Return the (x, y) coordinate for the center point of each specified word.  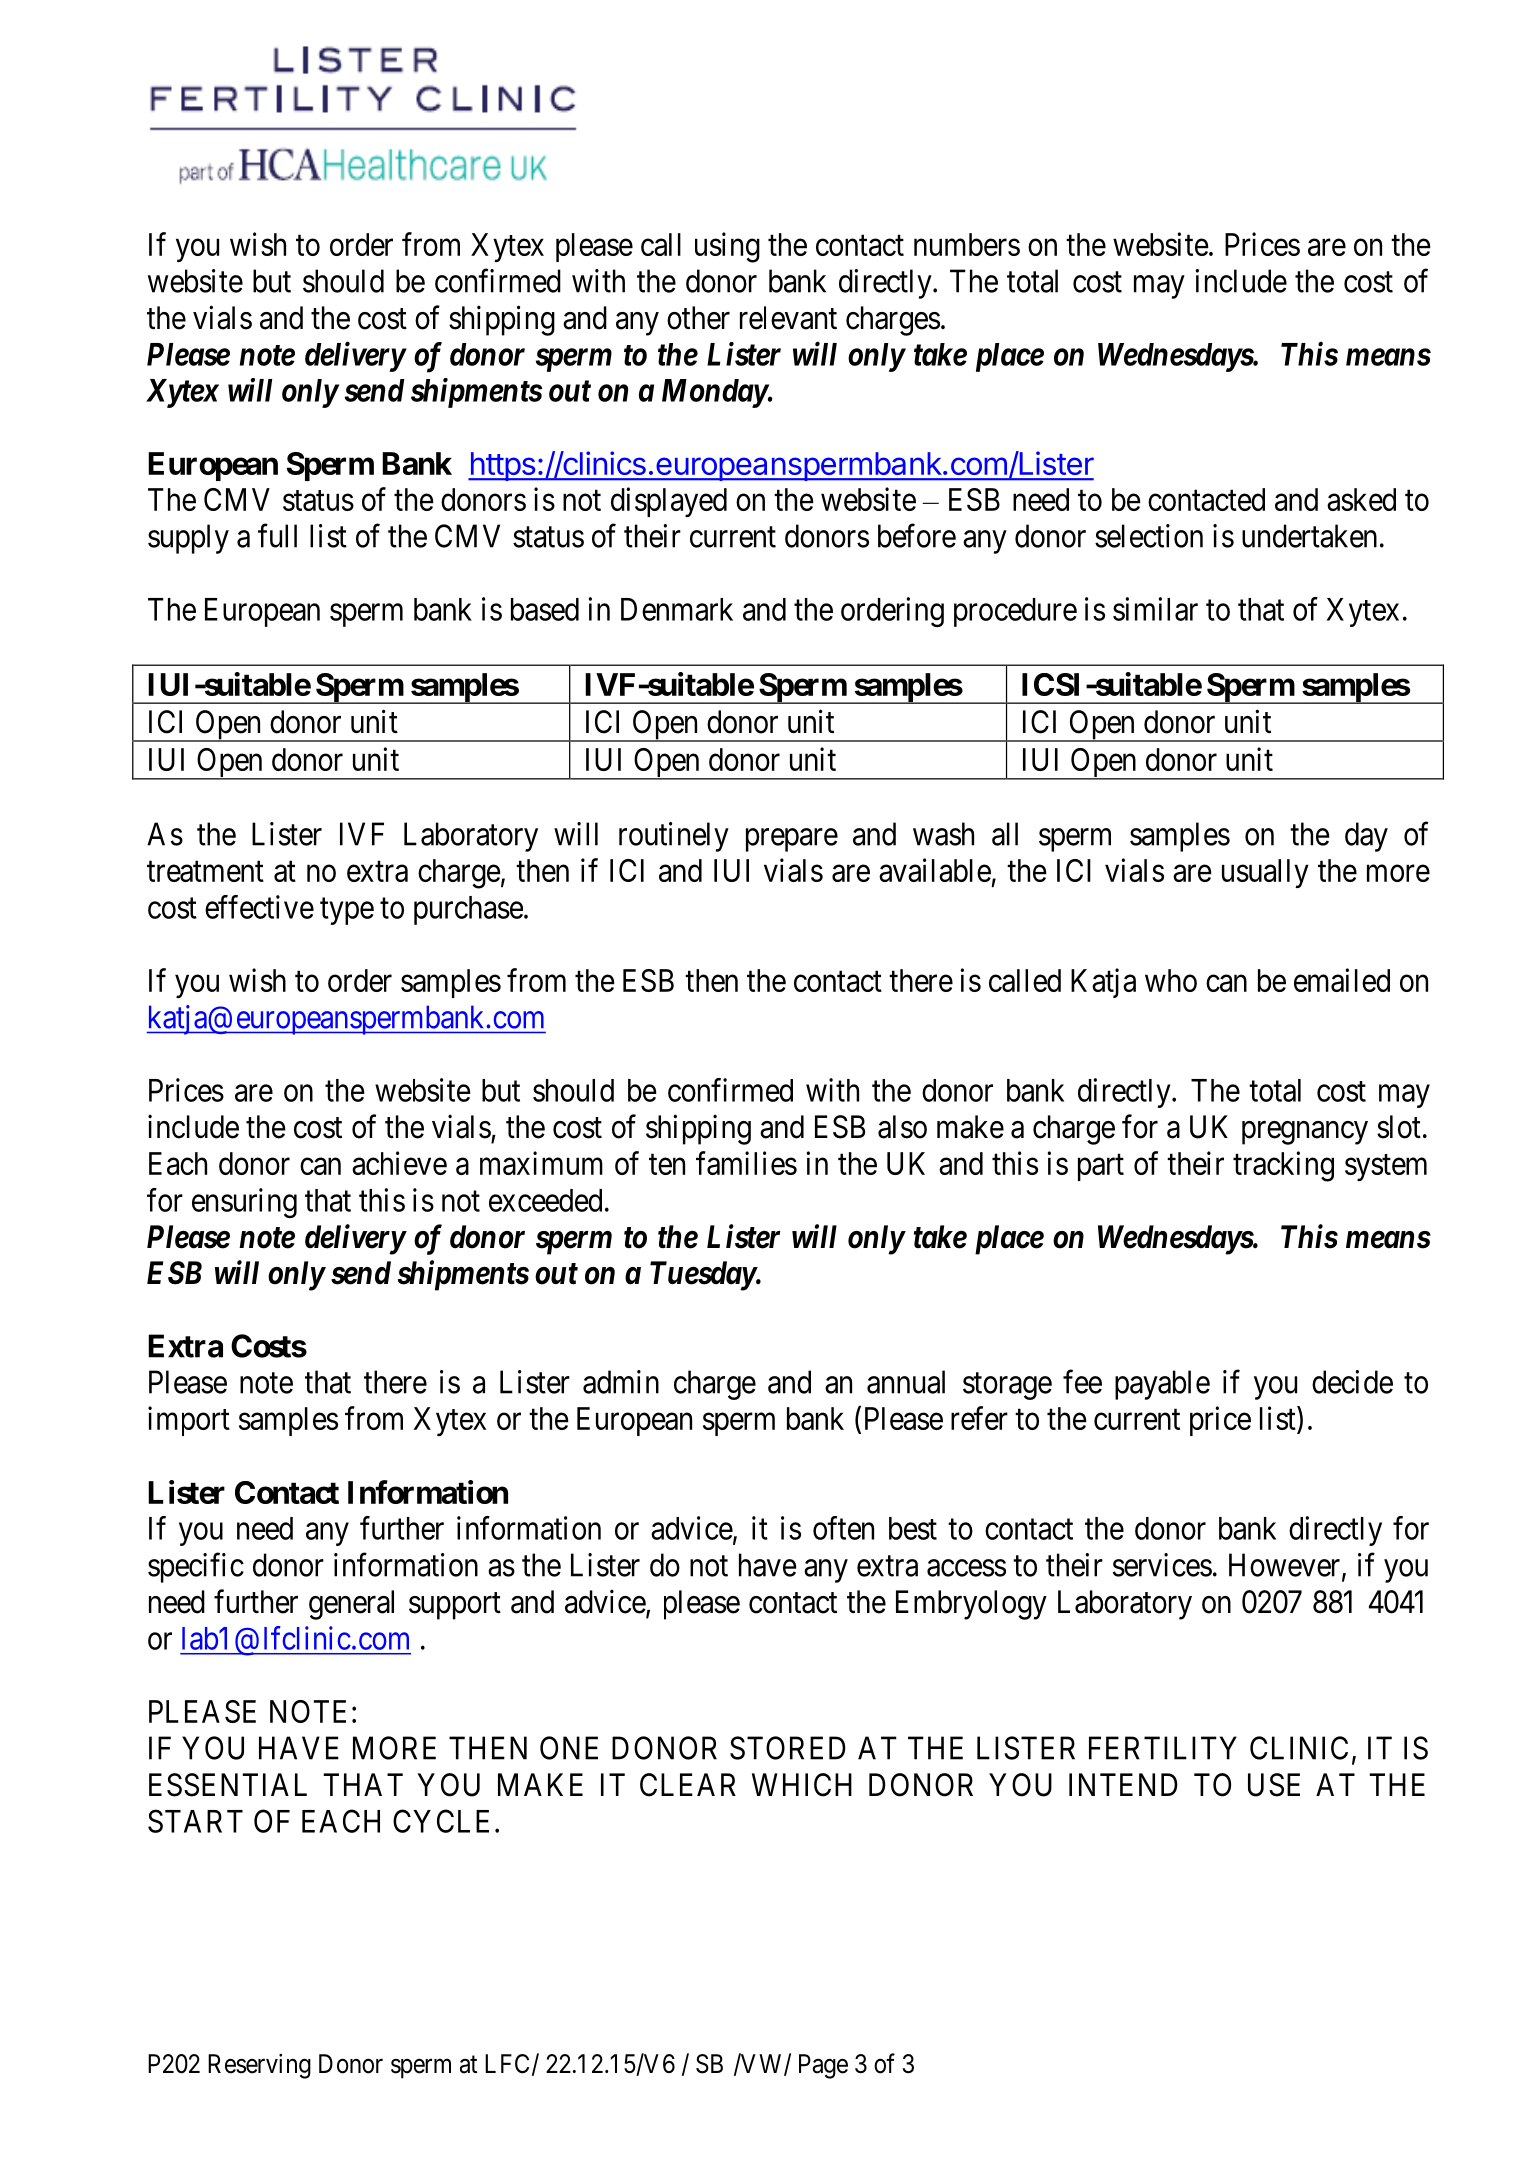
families (746, 1163)
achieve (399, 1163)
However (1286, 1566)
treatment (205, 871)
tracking (1283, 1166)
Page (823, 2066)
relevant (788, 318)
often (843, 1528)
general (351, 1605)
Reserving (259, 2066)
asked (1361, 499)
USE (1274, 1785)
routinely (674, 837)
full (277, 536)
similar (1155, 609)
